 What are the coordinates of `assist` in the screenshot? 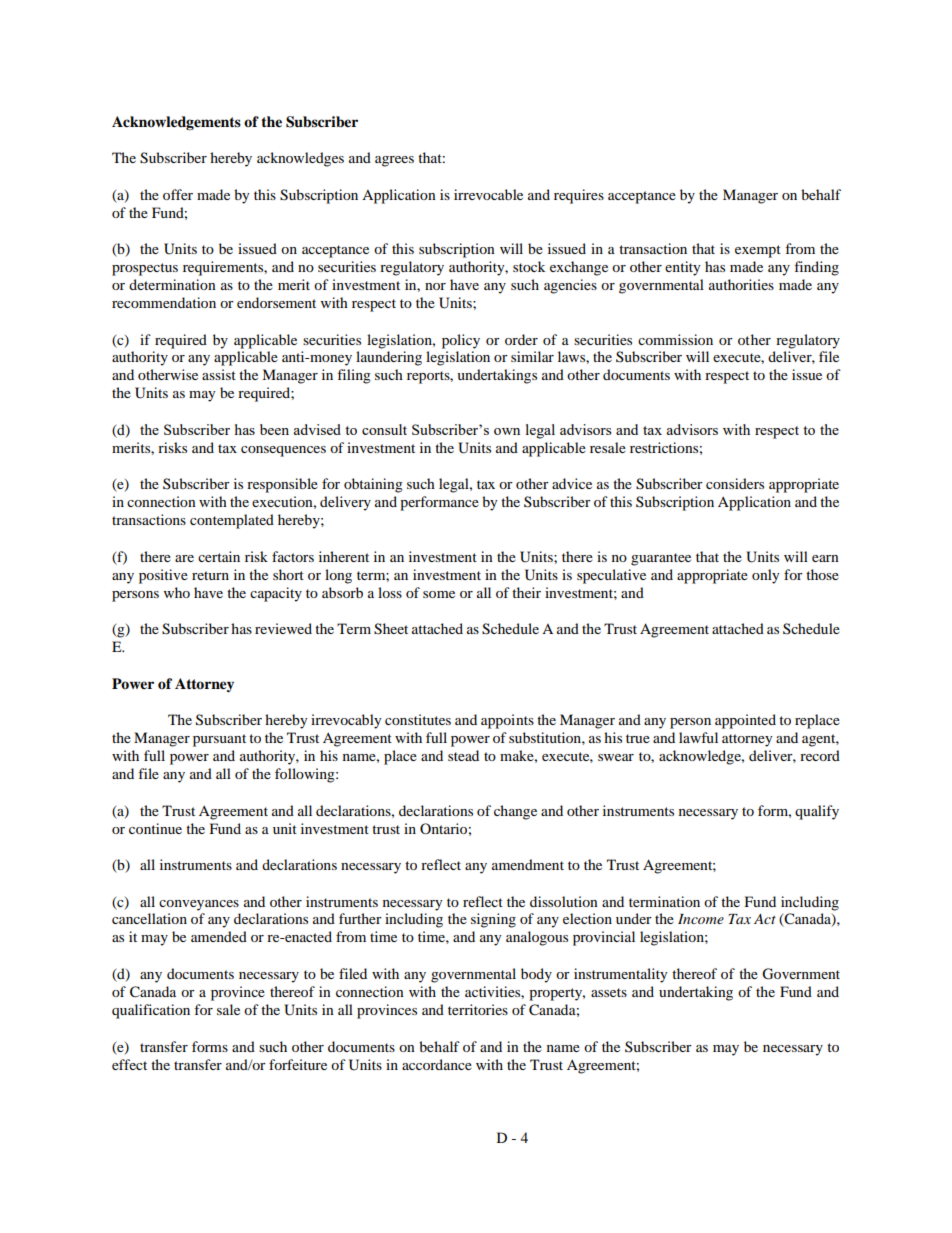 It's located at (219, 374).
